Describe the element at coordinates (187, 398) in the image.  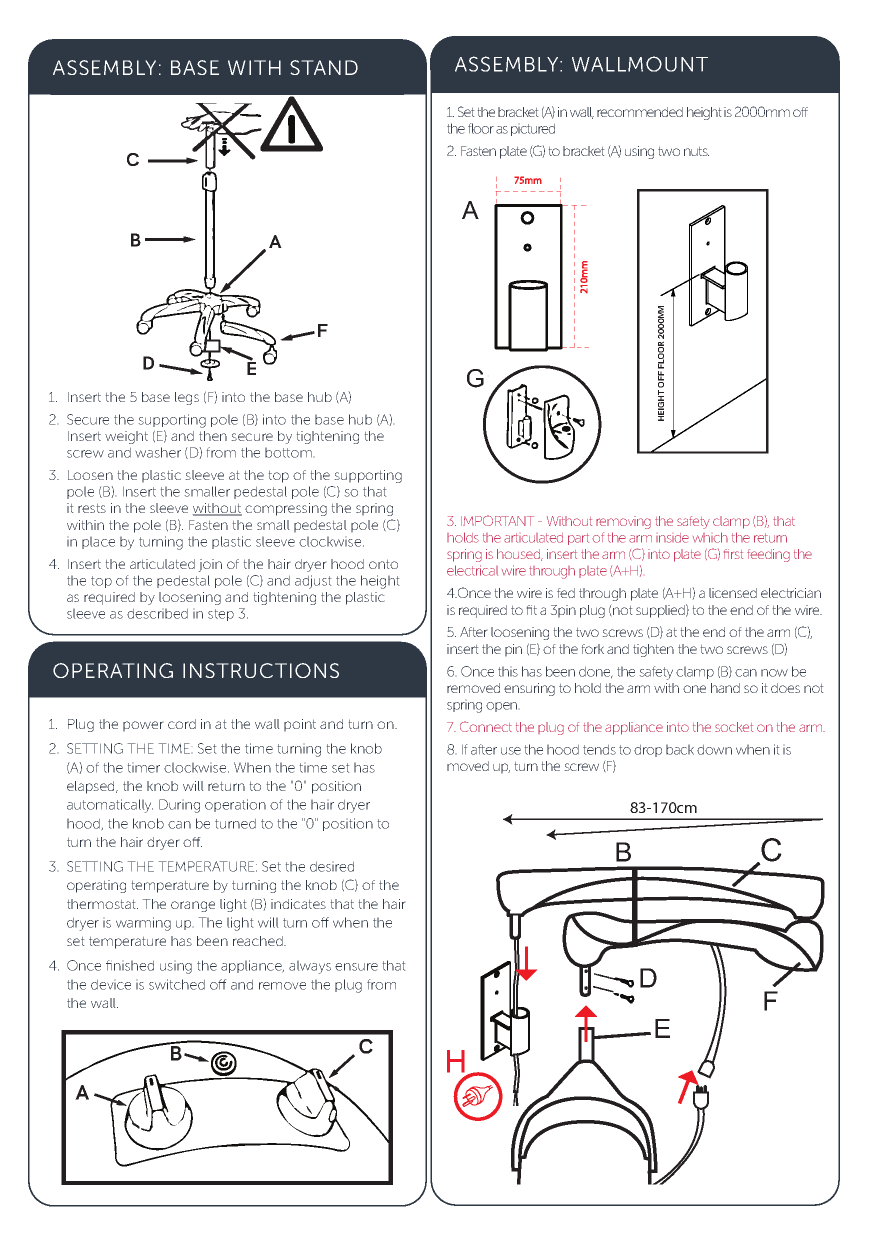
I see `legs` at that location.
